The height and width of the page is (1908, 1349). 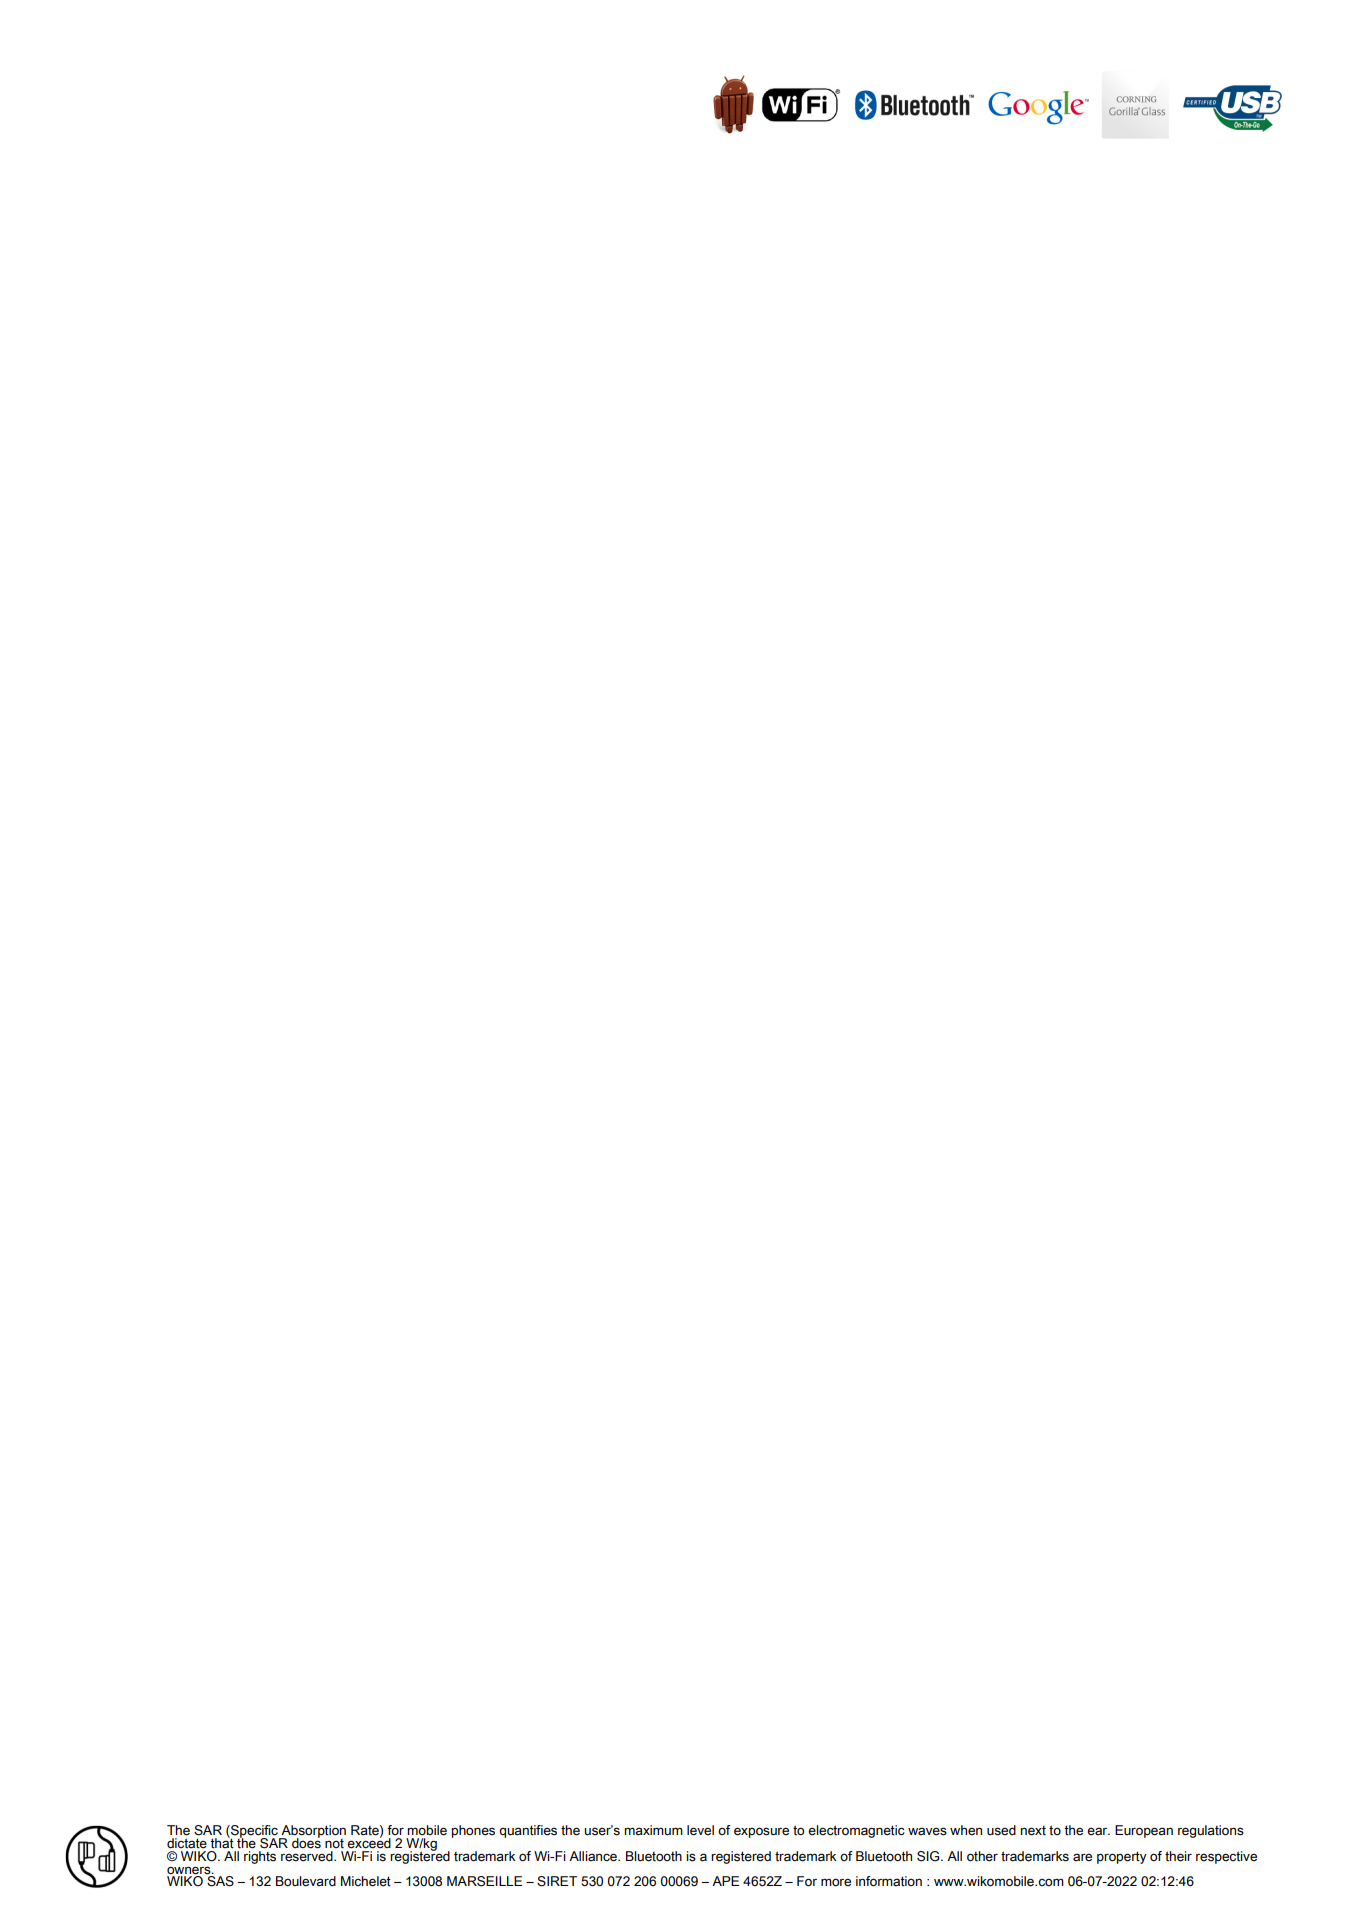 What do you see at coordinates (761, 1832) in the page?
I see `exposure` at bounding box center [761, 1832].
